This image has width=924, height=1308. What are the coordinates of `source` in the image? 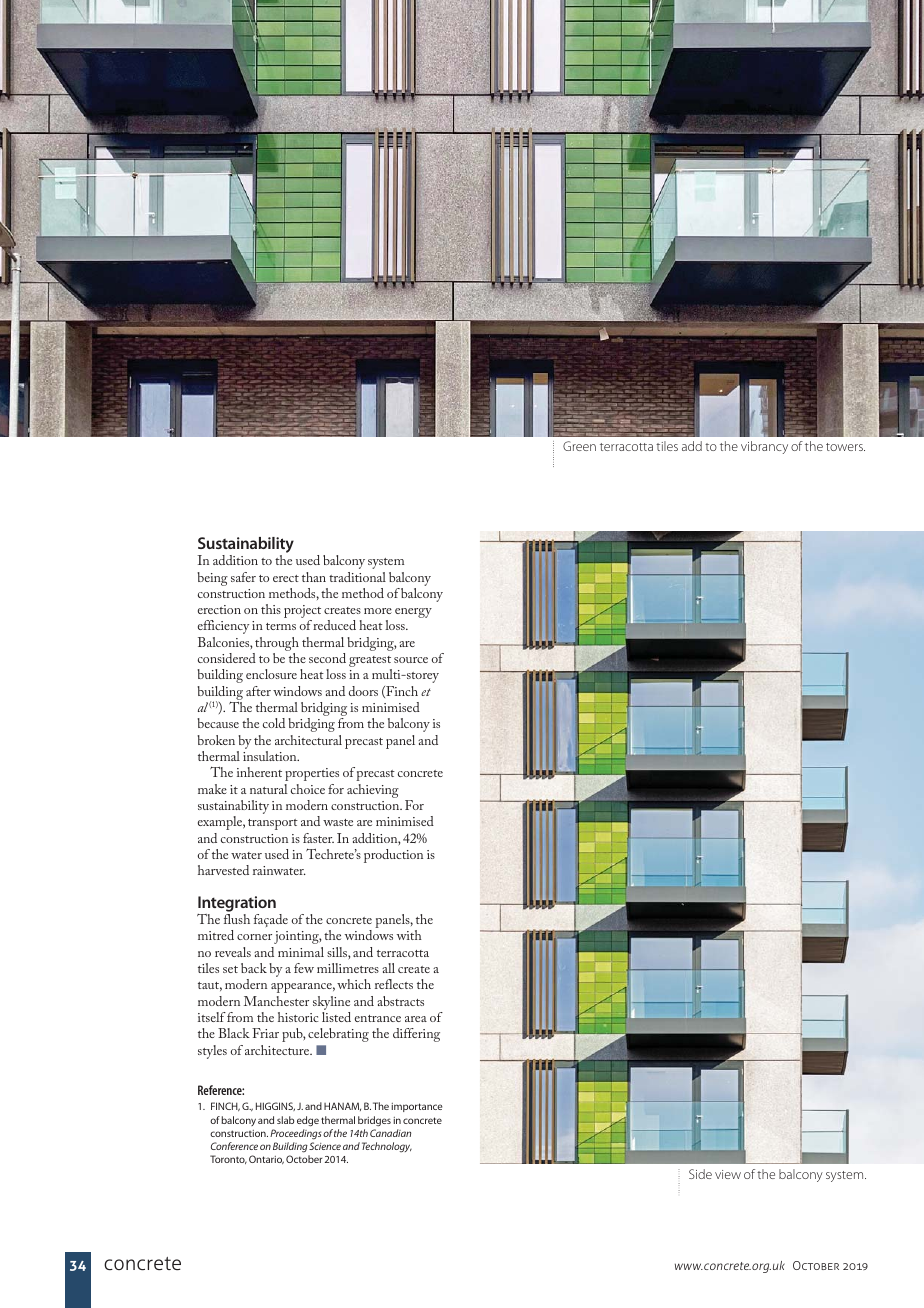 It's located at (411, 660).
